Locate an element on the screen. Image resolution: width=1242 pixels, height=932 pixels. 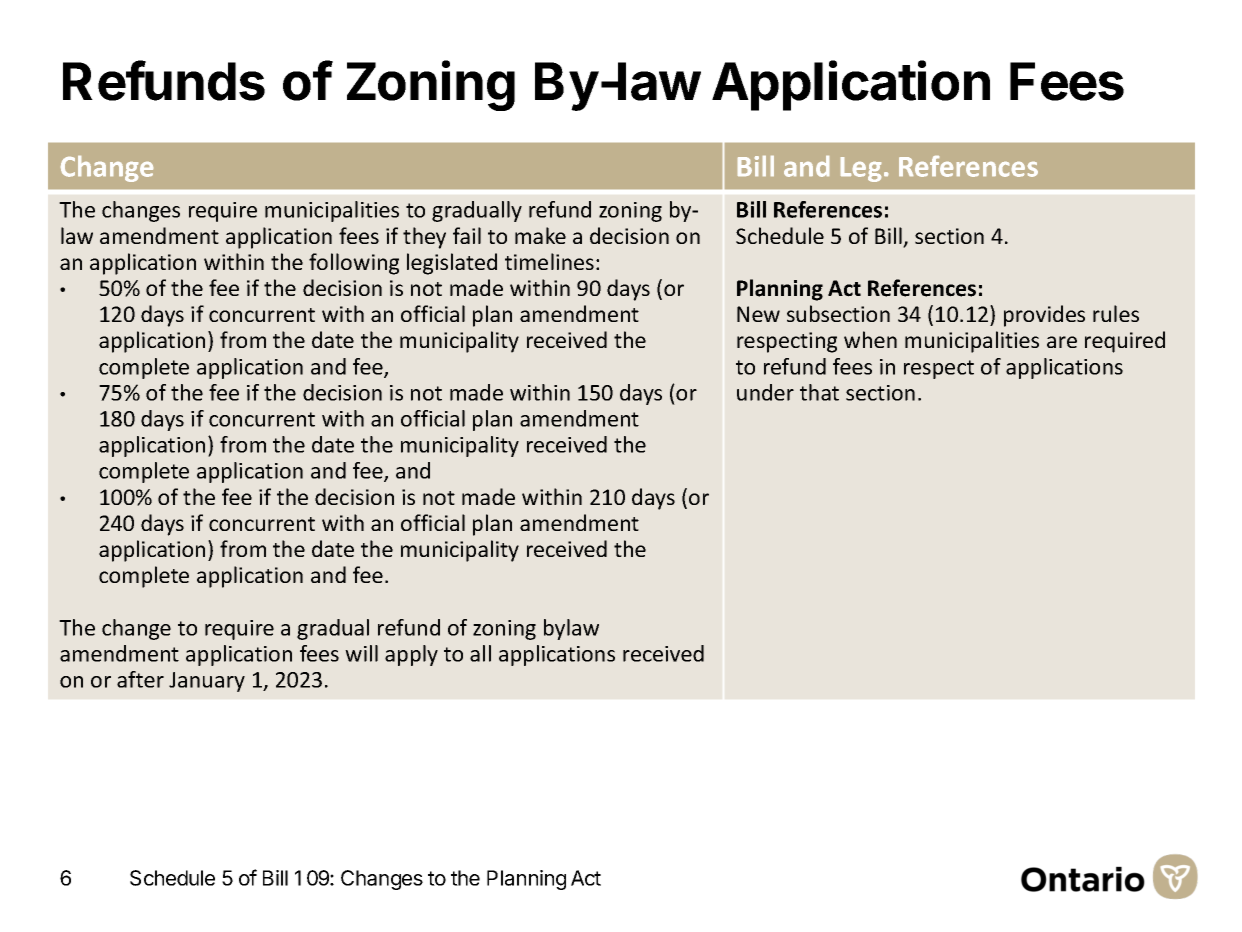
timelines is located at coordinates (549, 261).
